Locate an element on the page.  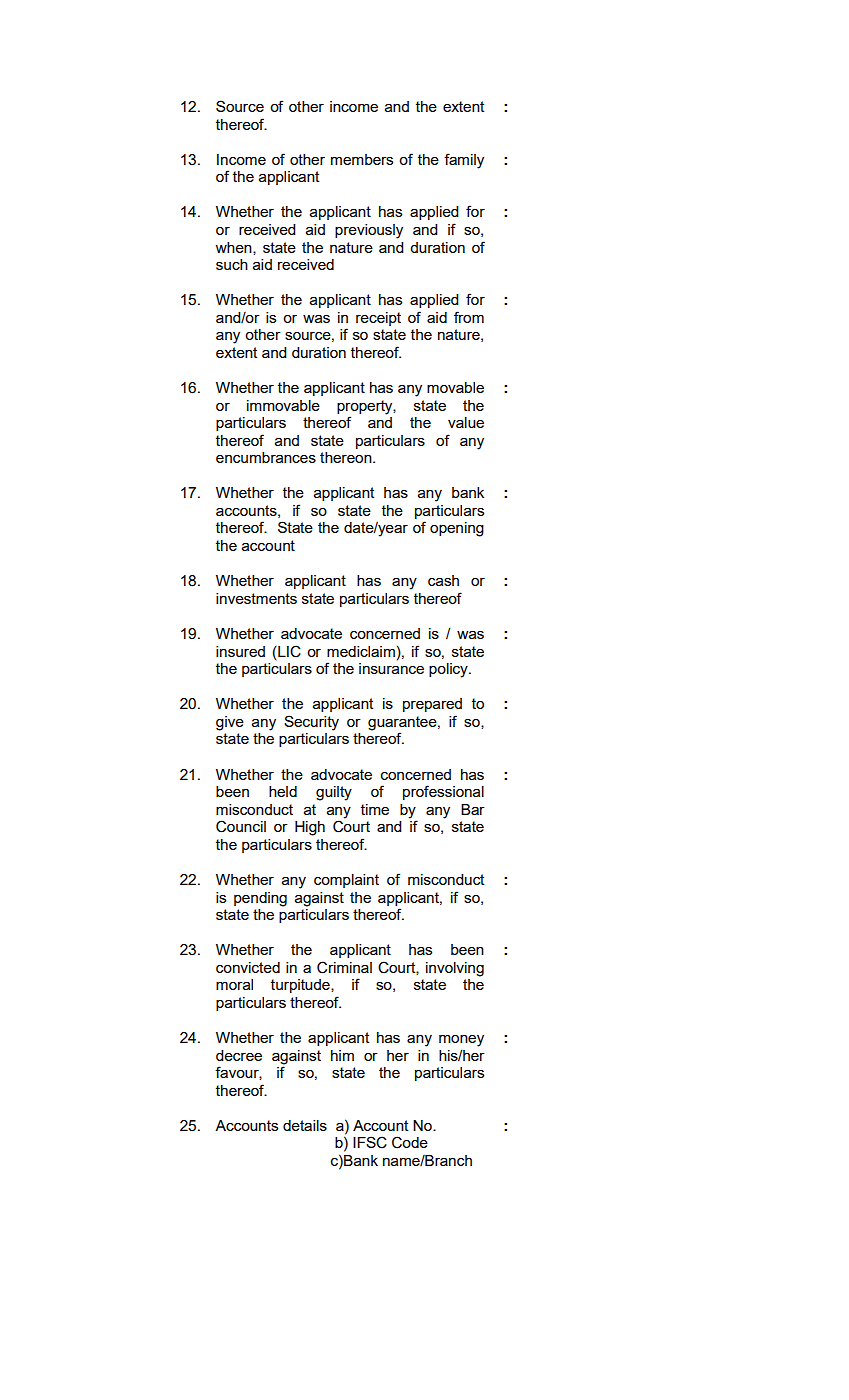
him is located at coordinates (342, 1055).
